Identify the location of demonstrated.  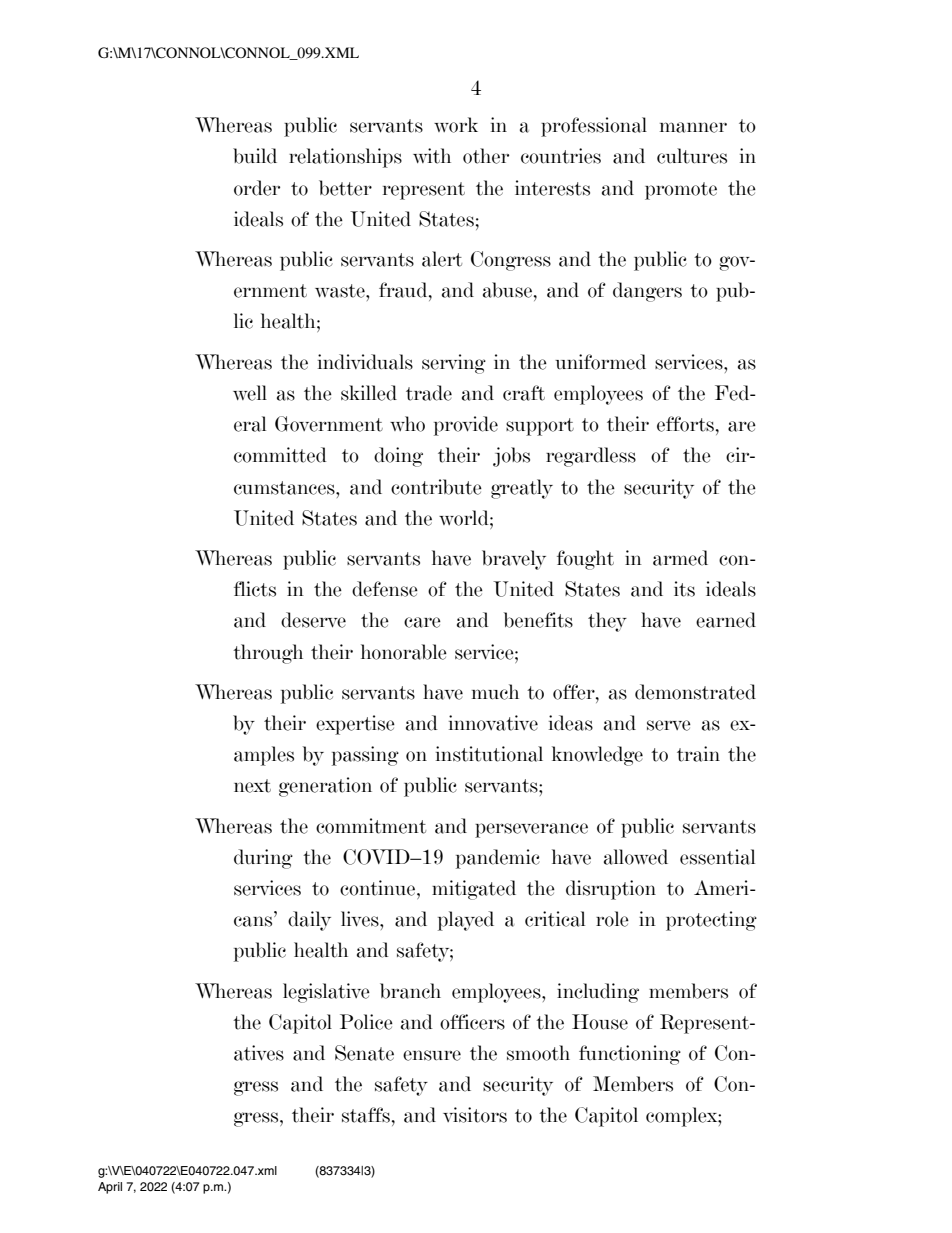
(695, 692).
